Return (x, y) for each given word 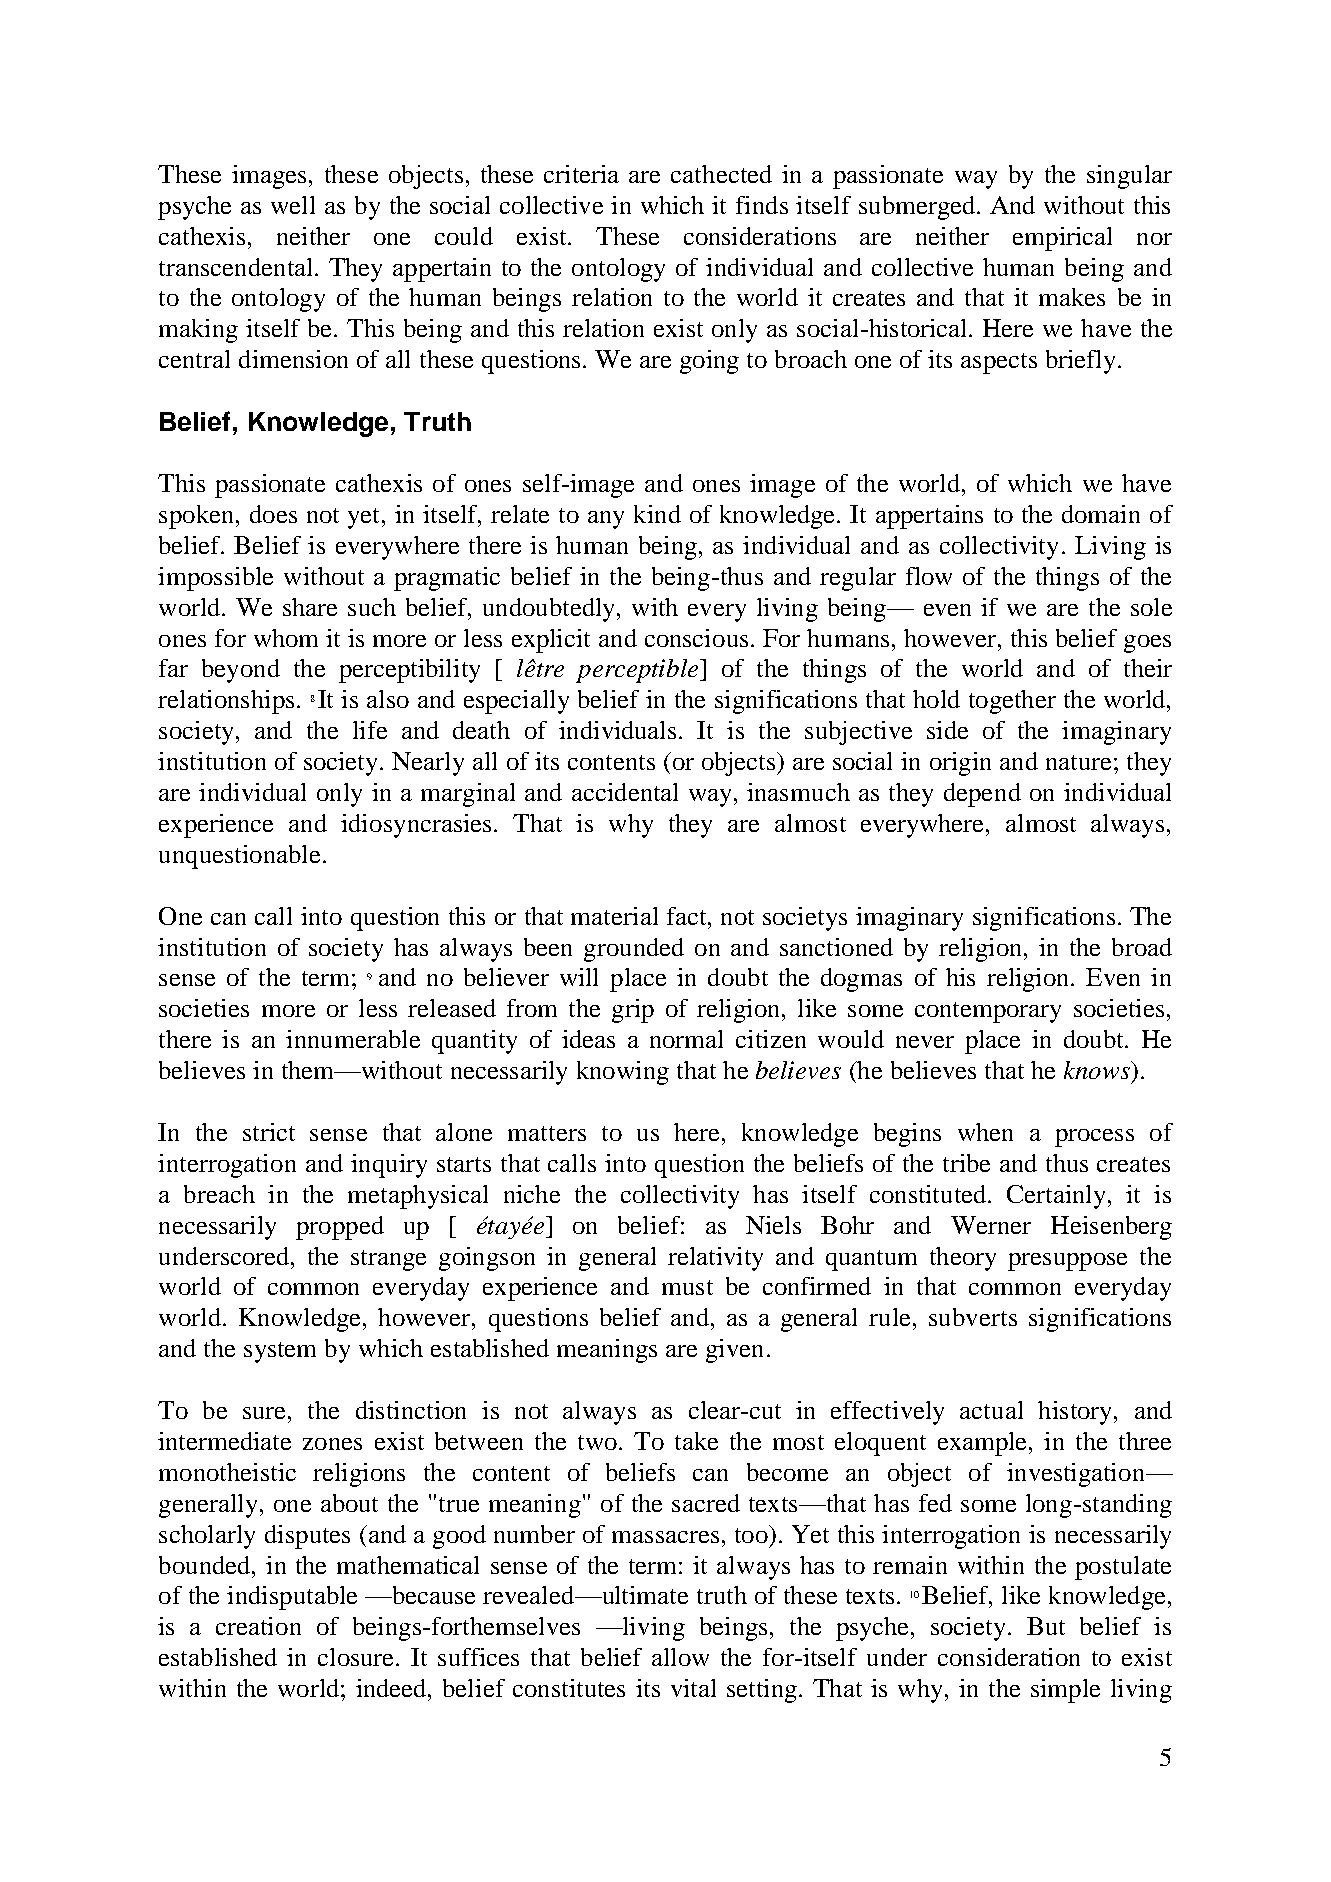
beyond (241, 671)
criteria (581, 174)
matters (547, 1133)
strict (269, 1132)
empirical (1062, 239)
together (1012, 702)
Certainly (1056, 1197)
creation (258, 1626)
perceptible (638, 671)
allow (680, 1657)
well (293, 205)
